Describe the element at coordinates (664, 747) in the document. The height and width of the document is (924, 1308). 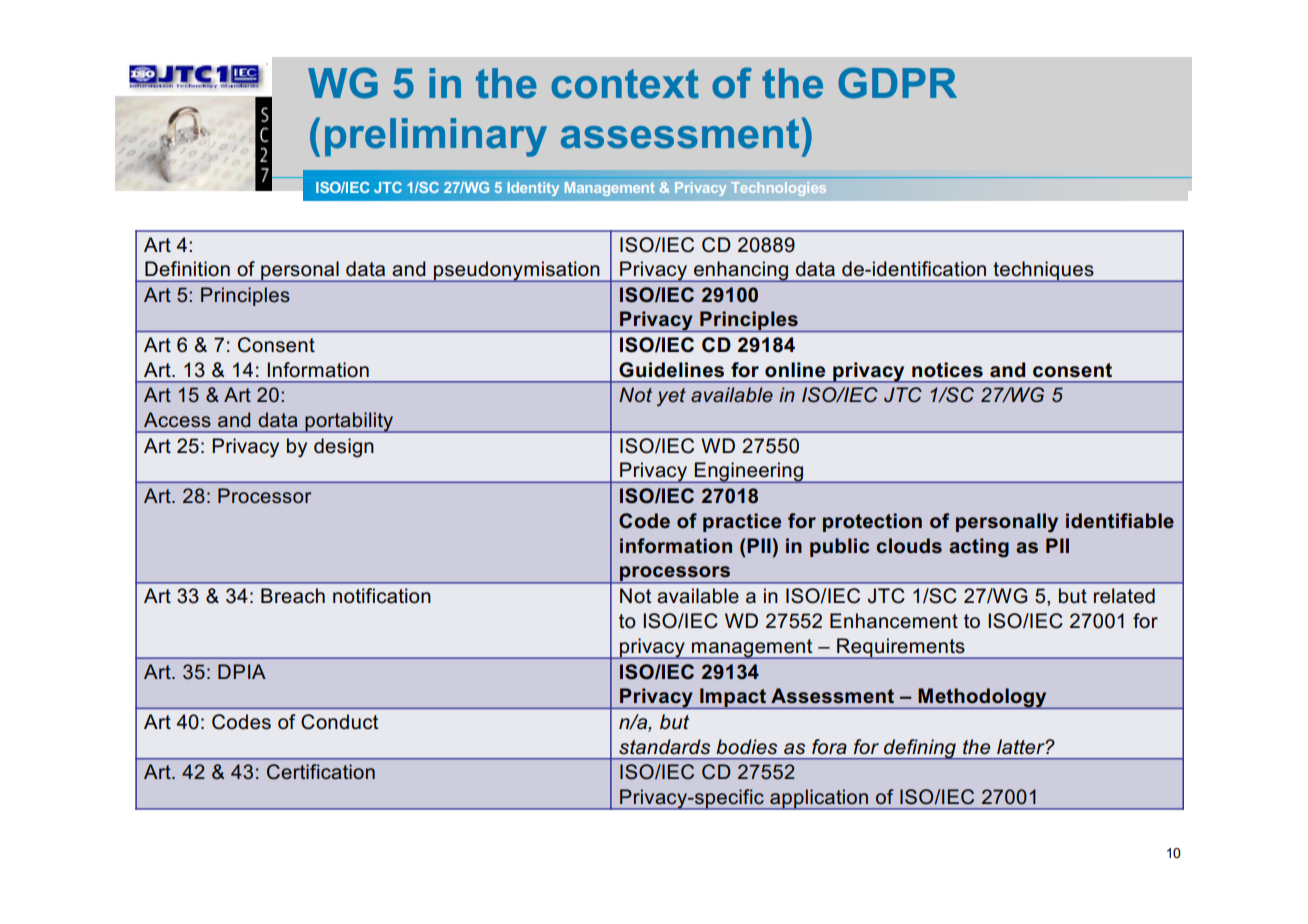
I see `standards` at that location.
